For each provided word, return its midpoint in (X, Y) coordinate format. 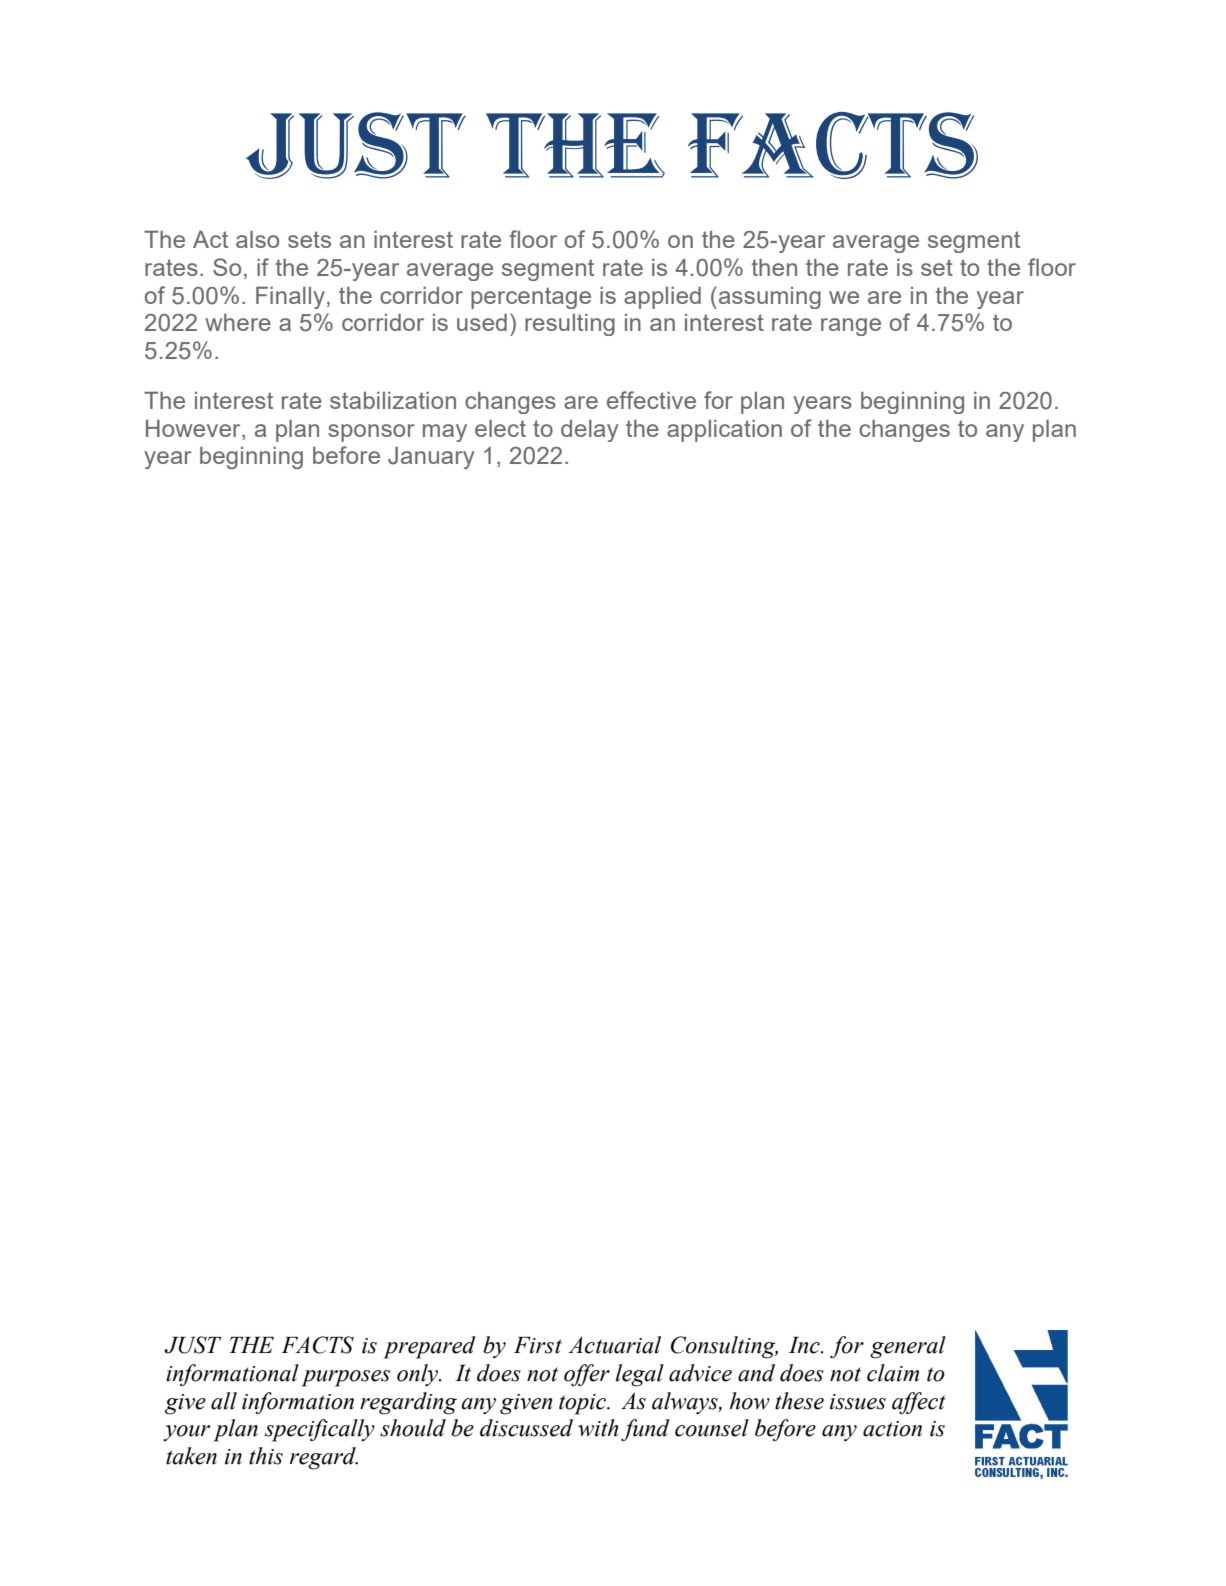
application (724, 431)
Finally (290, 298)
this (266, 1456)
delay (589, 431)
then (774, 267)
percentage (531, 298)
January (431, 458)
